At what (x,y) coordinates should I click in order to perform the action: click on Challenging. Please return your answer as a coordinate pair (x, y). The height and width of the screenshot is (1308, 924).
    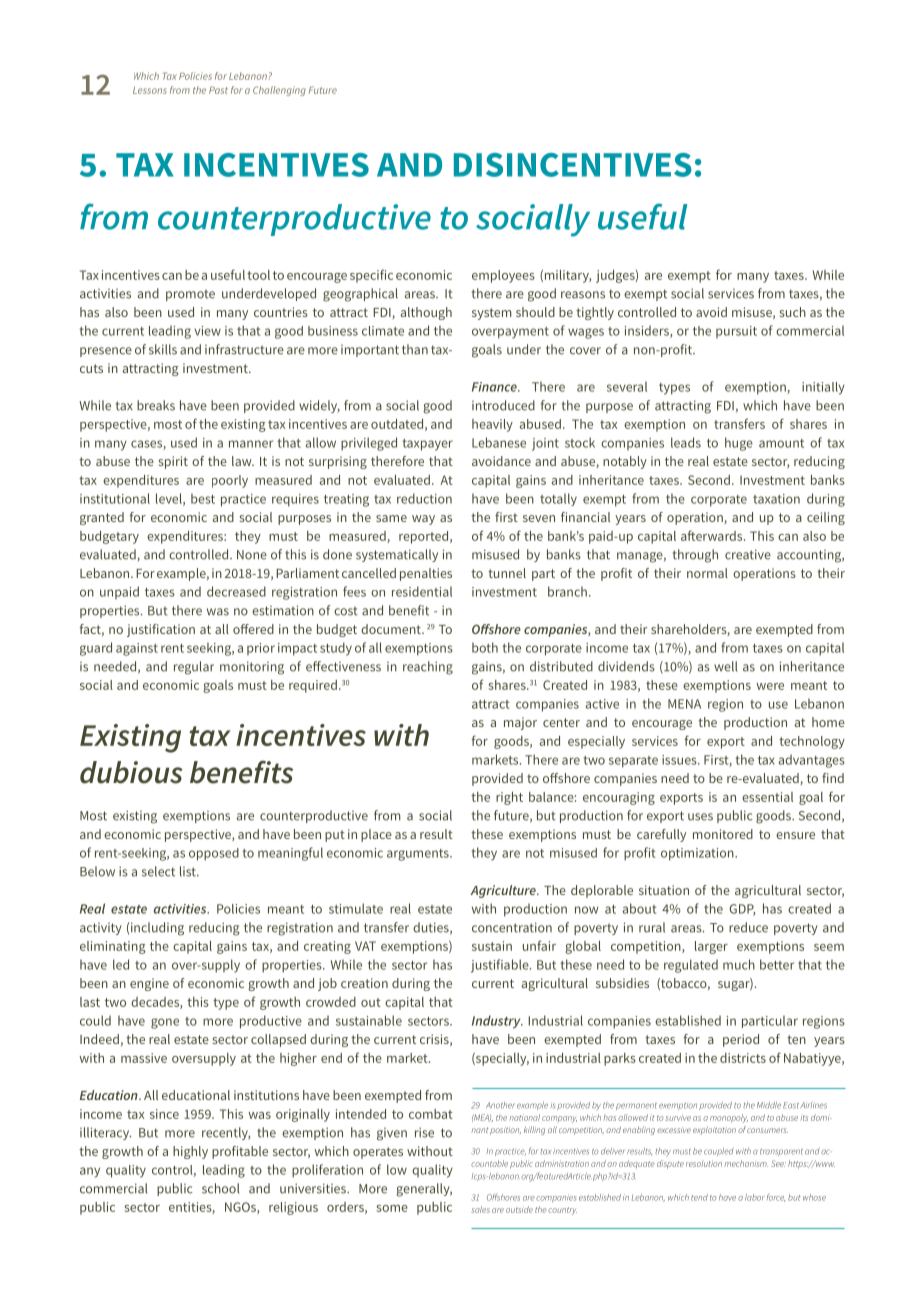
    Looking at the image, I should click on (279, 91).
